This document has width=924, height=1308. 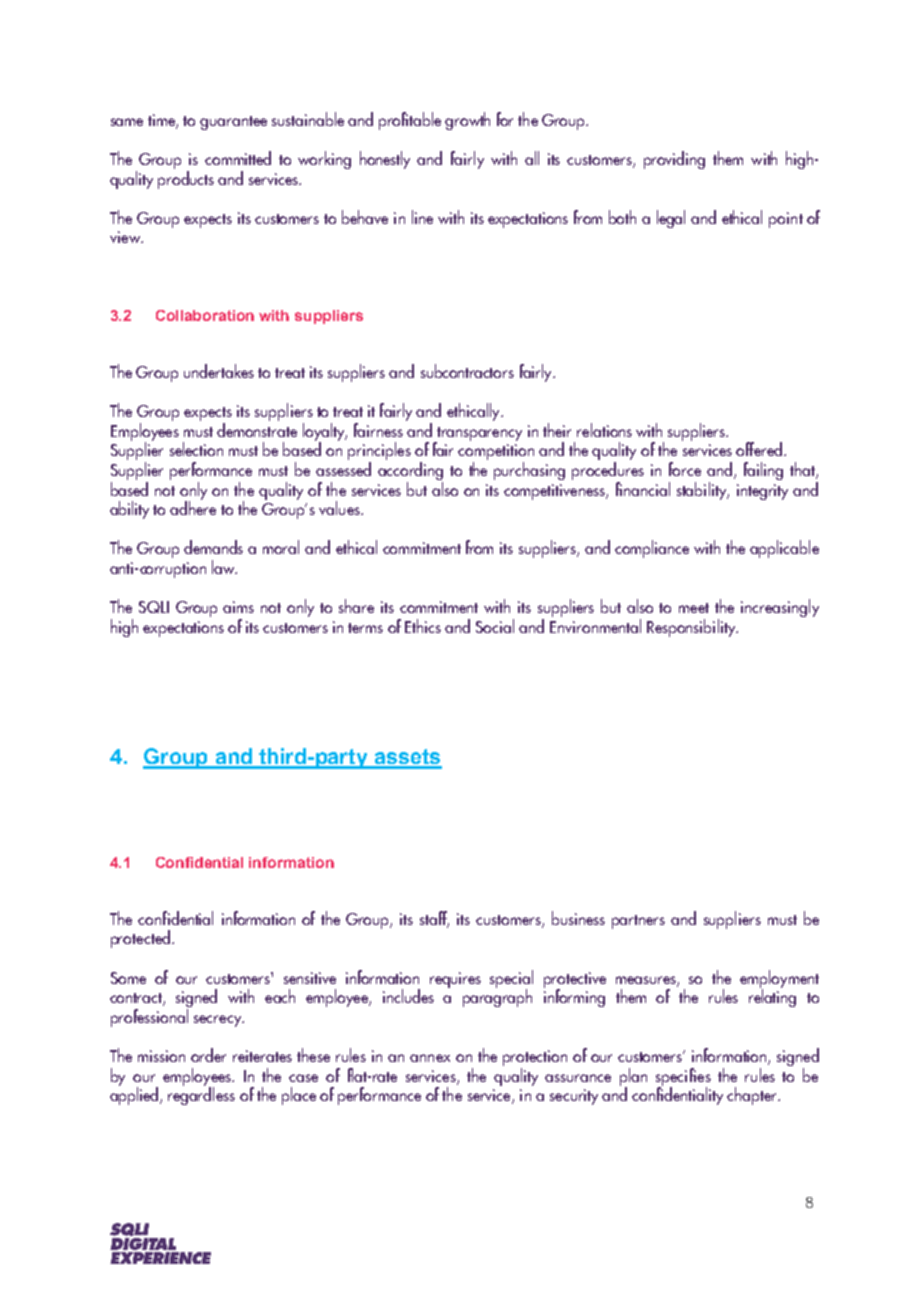 I want to click on growth, so click(x=467, y=121).
